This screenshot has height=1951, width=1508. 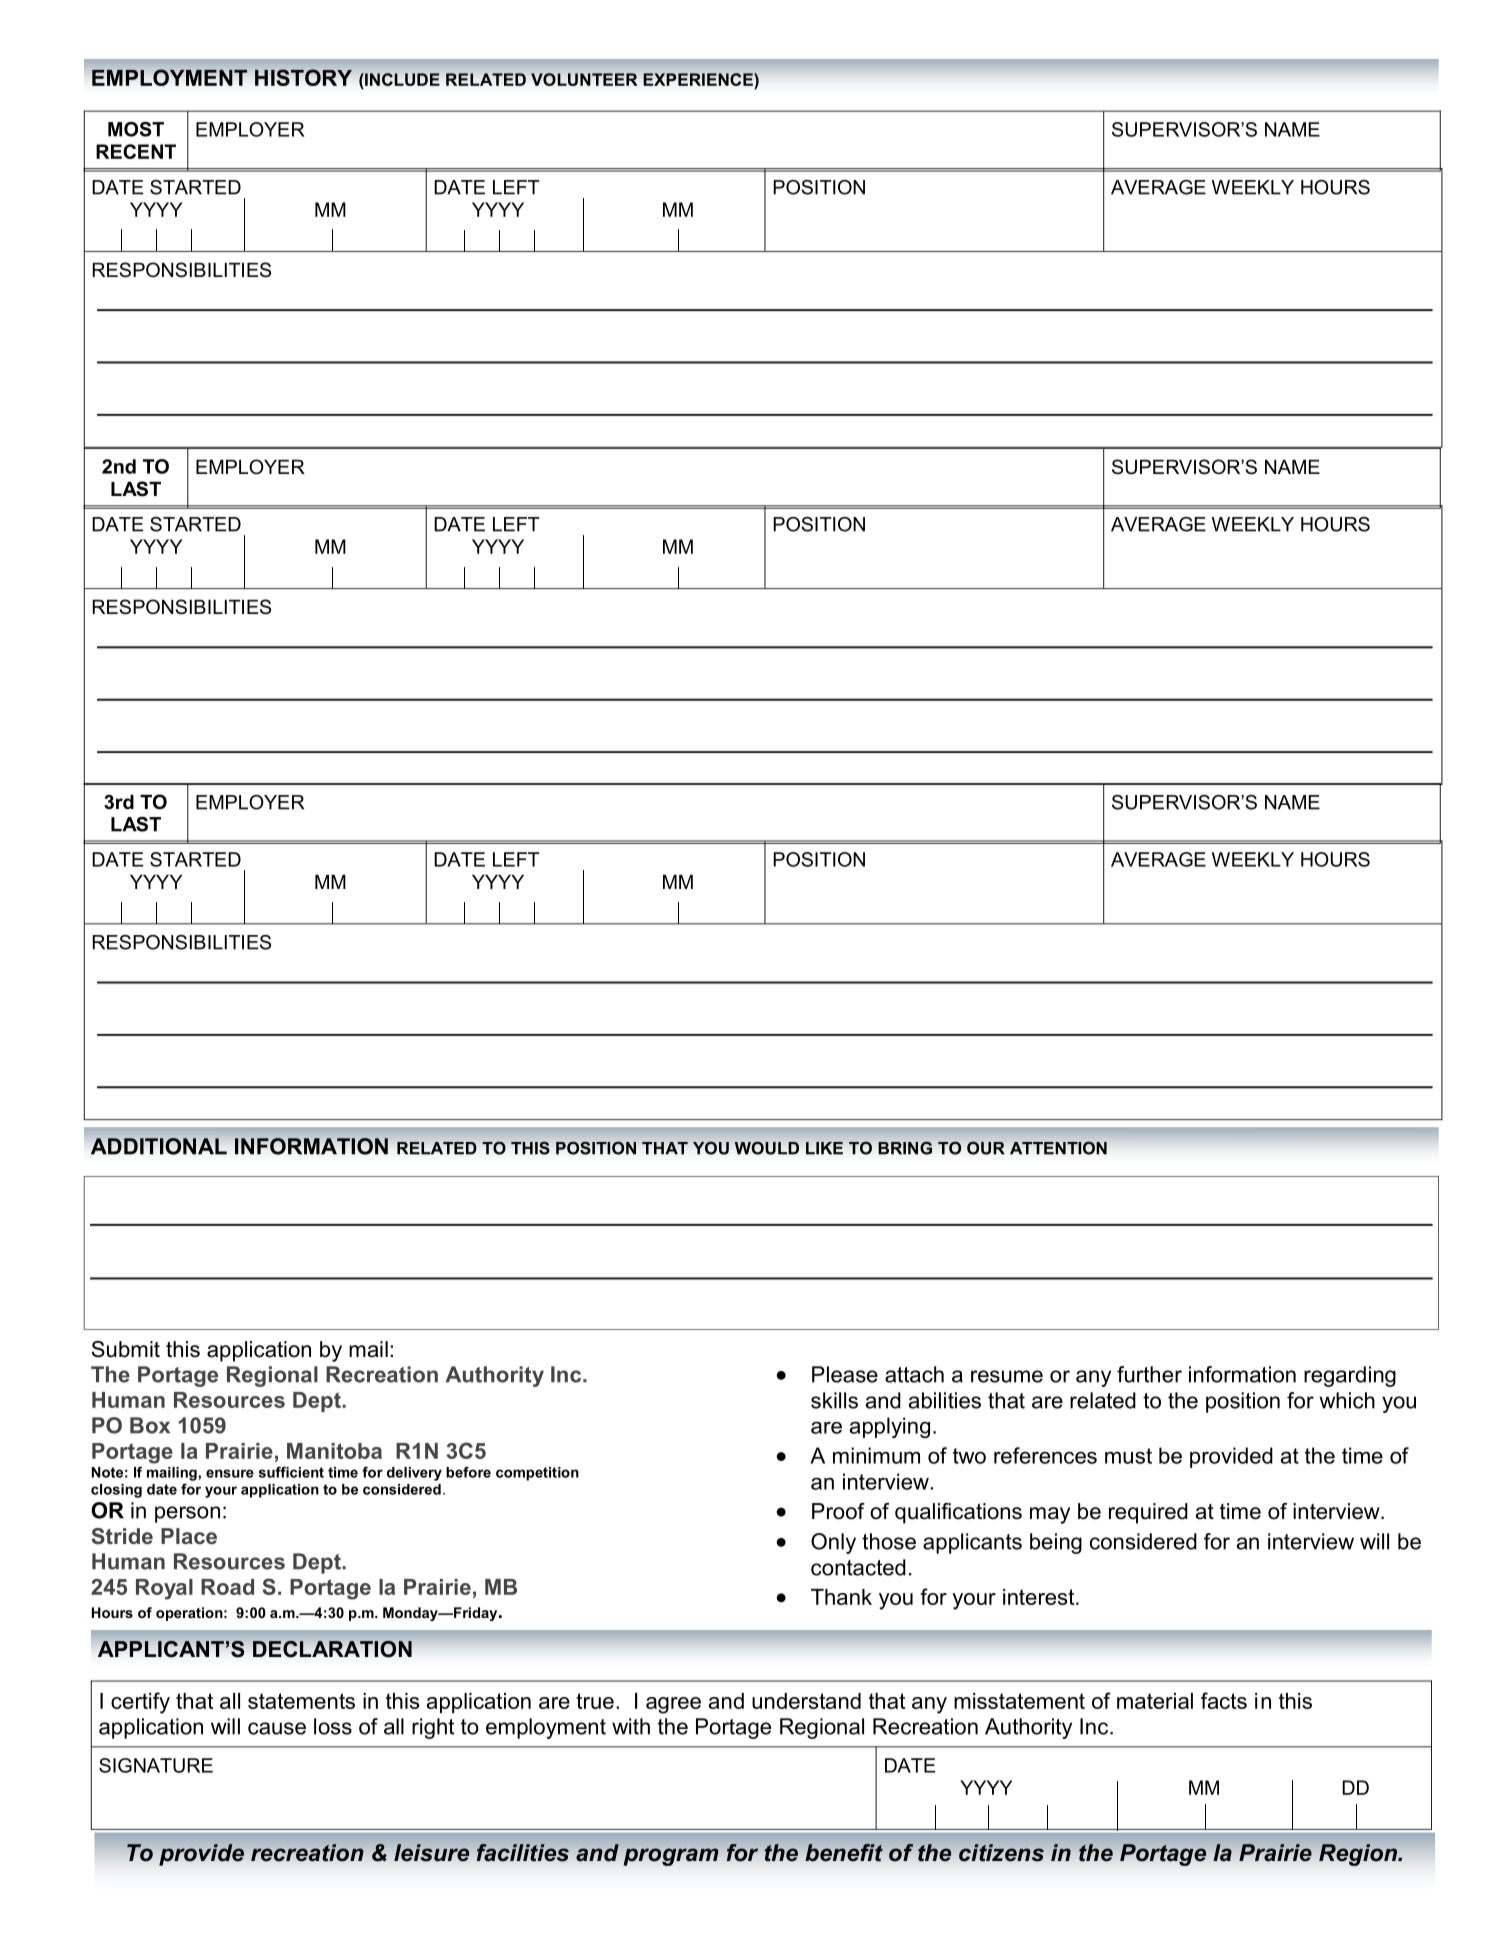 I want to click on further, so click(x=1149, y=1374).
